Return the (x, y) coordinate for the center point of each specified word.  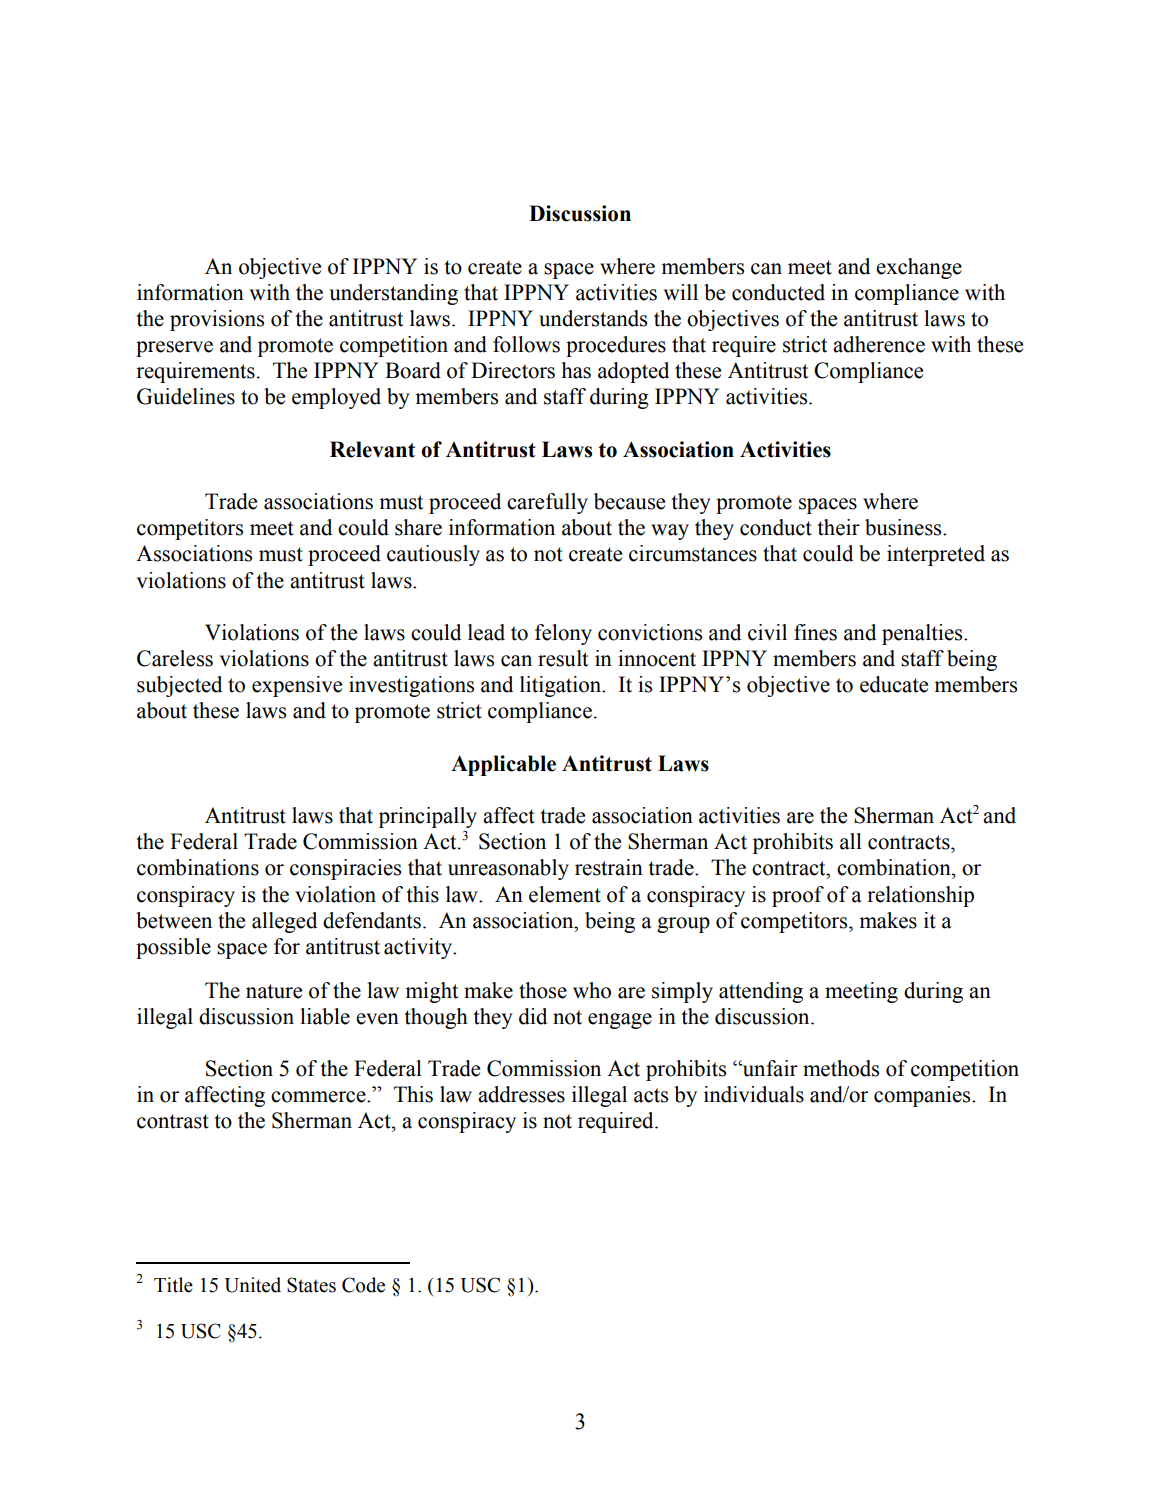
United (252, 1285)
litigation (562, 686)
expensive (297, 686)
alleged (284, 922)
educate (894, 684)
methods (841, 1068)
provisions (217, 320)
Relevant (372, 449)
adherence (879, 344)
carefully (547, 503)
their (838, 527)
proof (798, 896)
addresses (521, 1094)
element (565, 894)
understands (593, 318)
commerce (319, 1097)
